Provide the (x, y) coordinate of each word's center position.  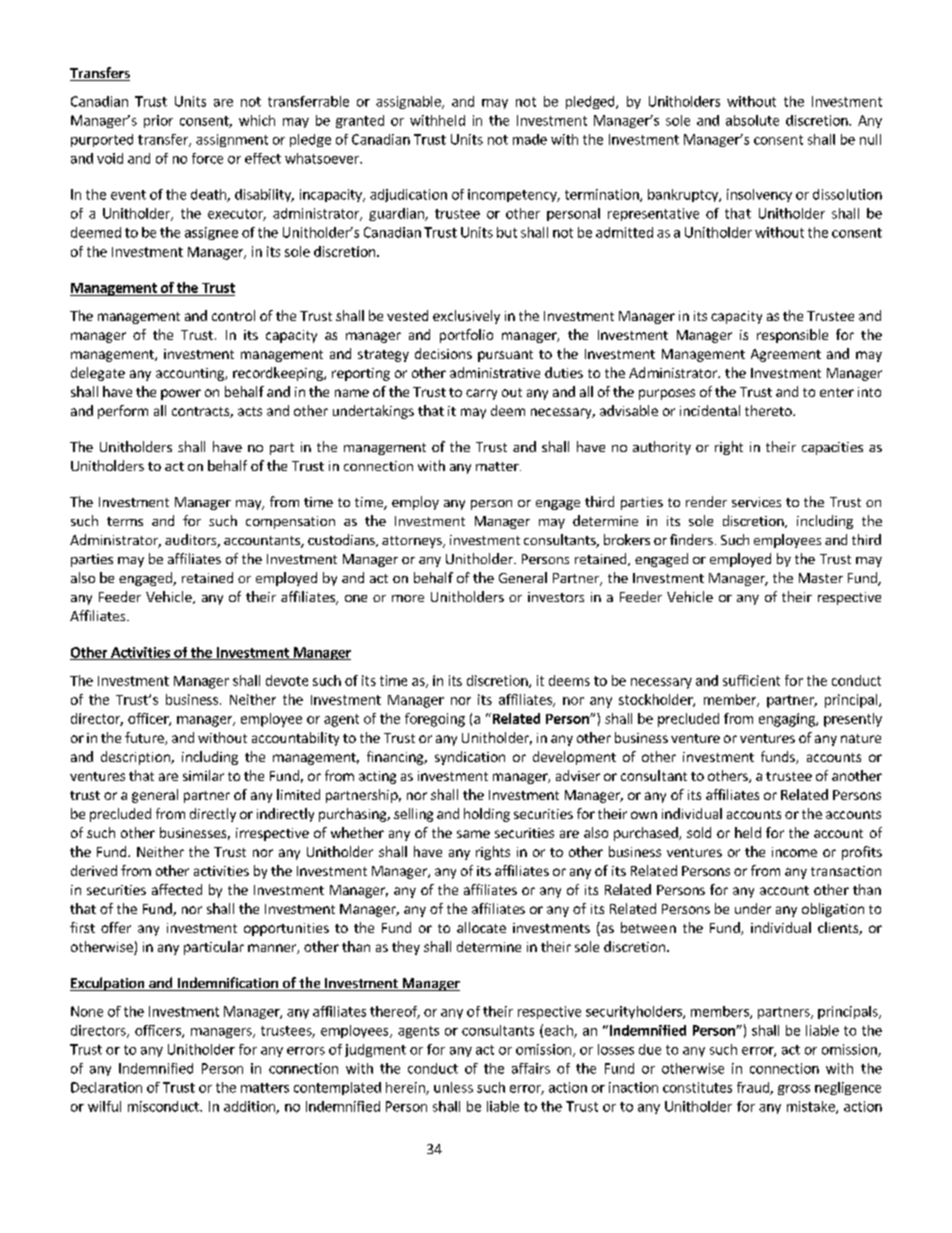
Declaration (106, 1087)
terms (125, 521)
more (408, 598)
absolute (752, 120)
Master (821, 578)
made (530, 139)
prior (158, 121)
